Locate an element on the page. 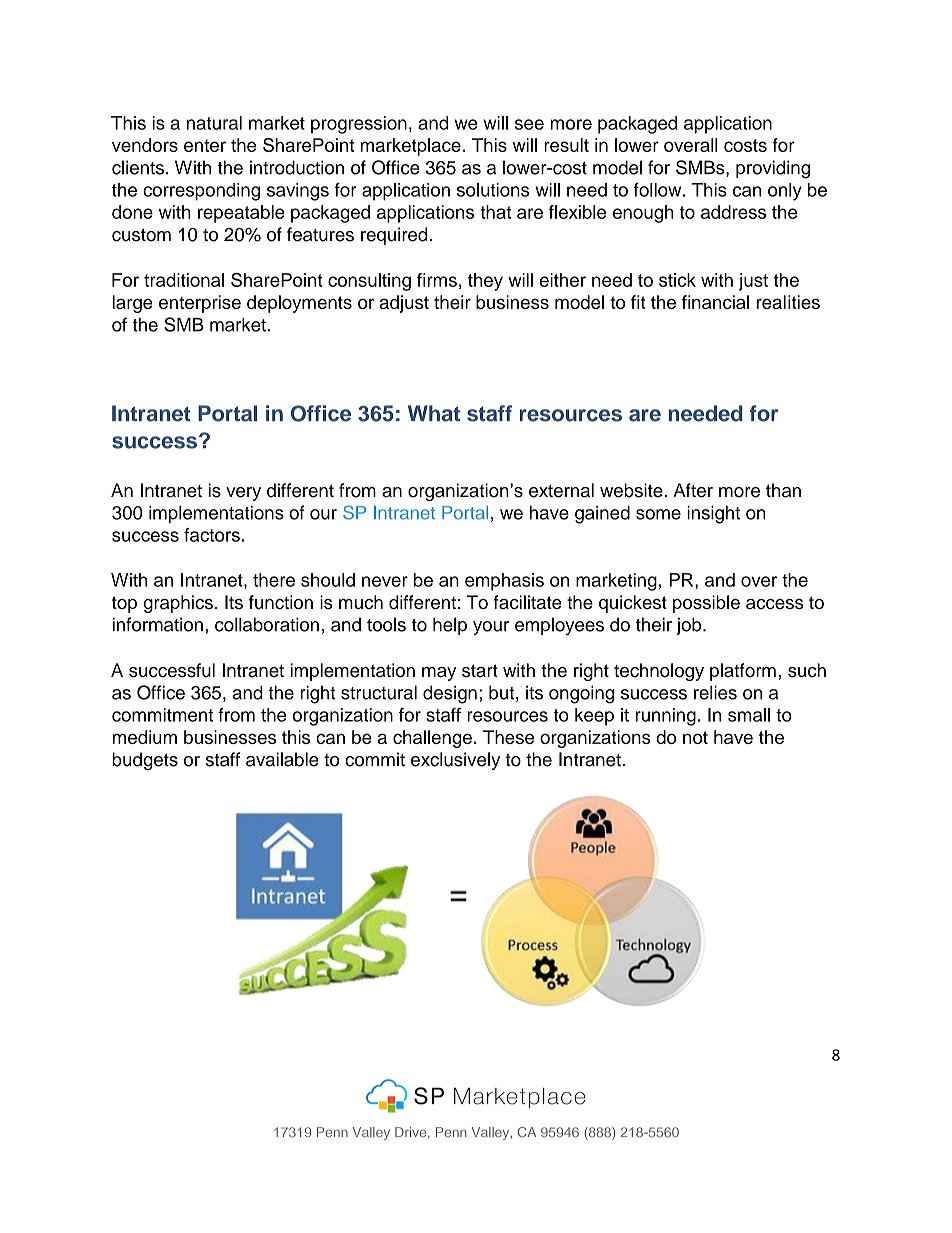 The height and width of the document is (1233, 952). After is located at coordinates (693, 490).
